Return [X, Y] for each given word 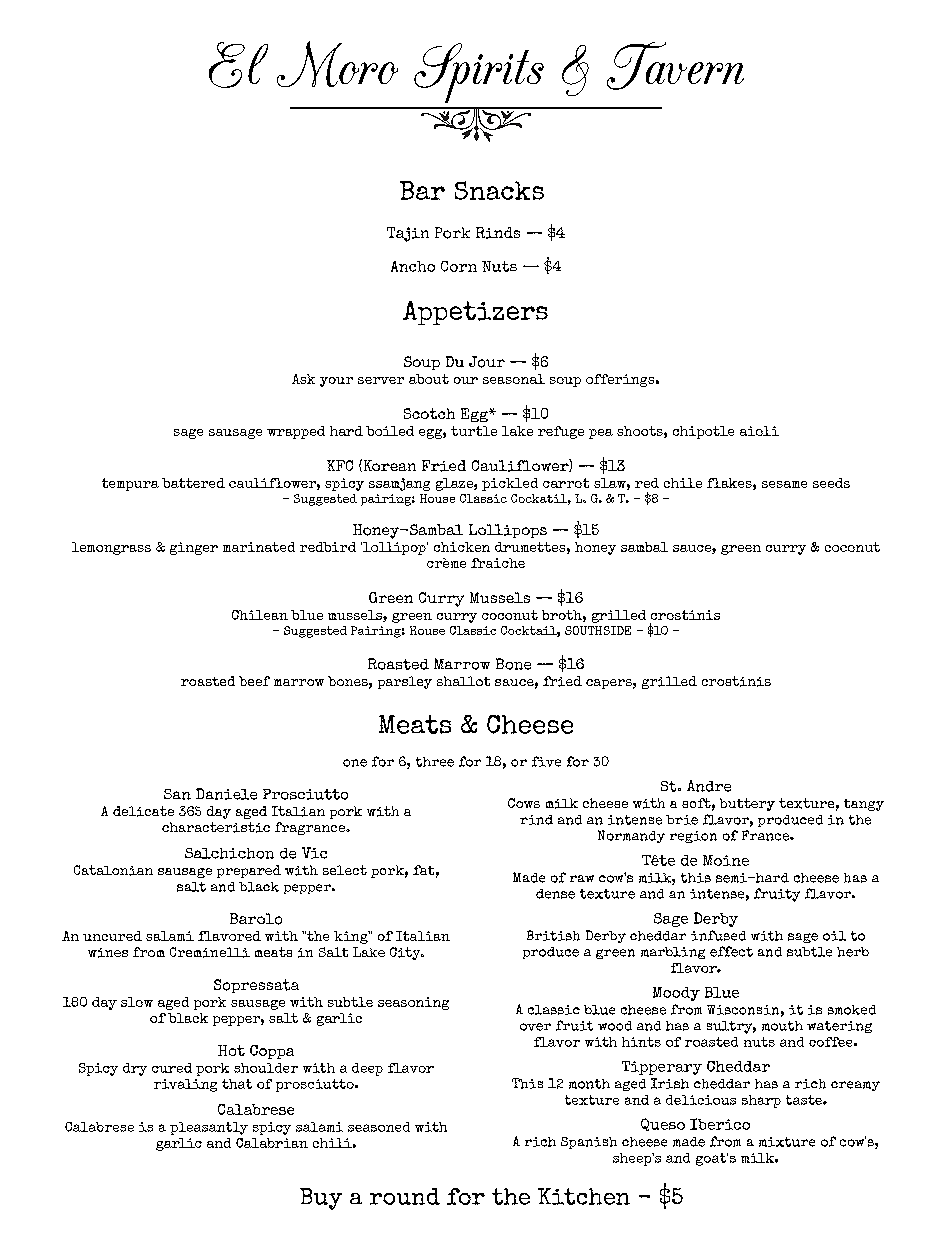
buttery [747, 804]
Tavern [675, 66]
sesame [784, 484]
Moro [337, 64]
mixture [787, 1142]
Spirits [479, 73]
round [405, 1196]
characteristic [216, 827]
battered [193, 483]
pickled [510, 484]
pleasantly [209, 1128]
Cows [524, 803]
